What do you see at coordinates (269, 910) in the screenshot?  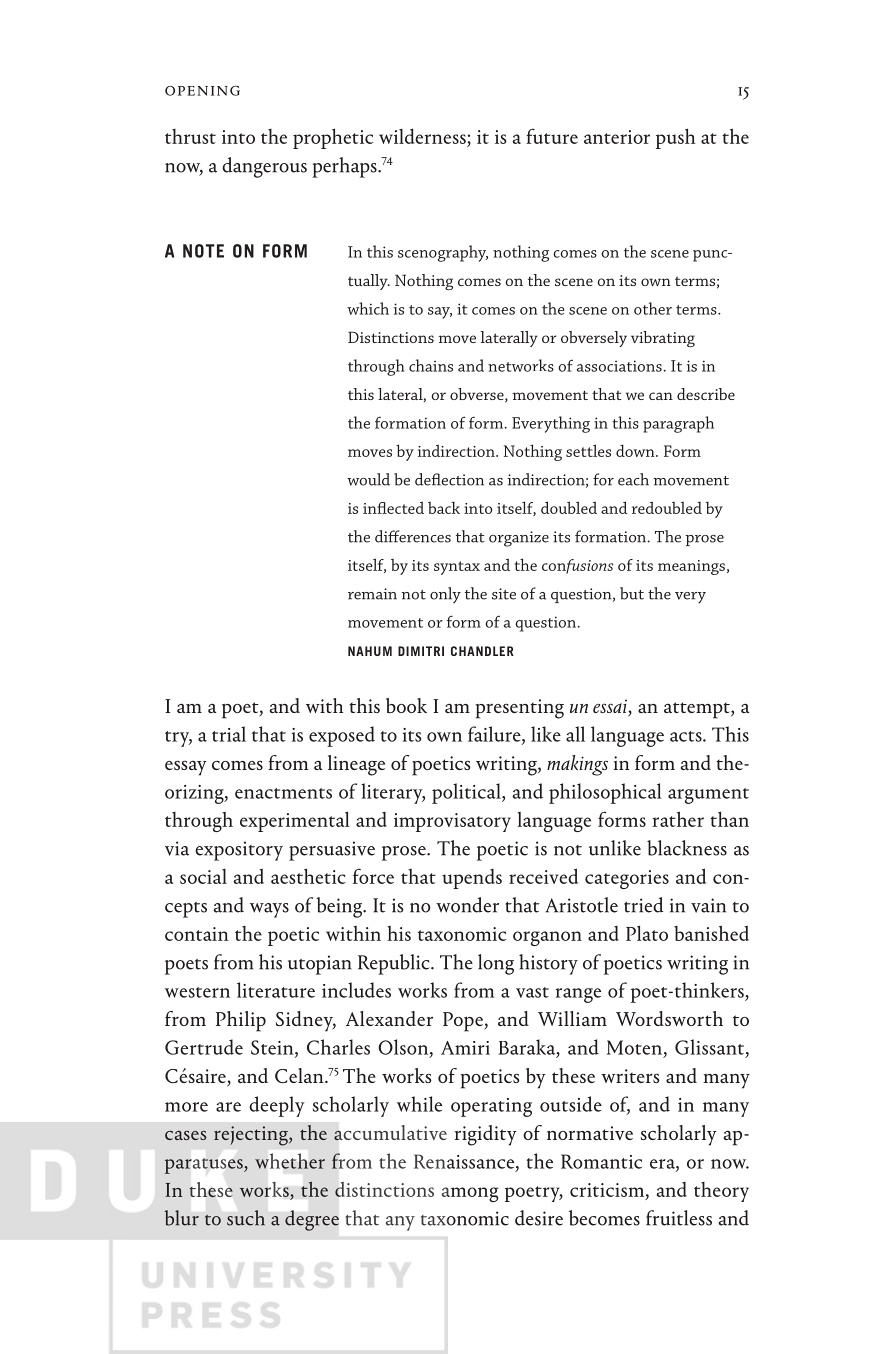 I see `ways` at bounding box center [269, 910].
